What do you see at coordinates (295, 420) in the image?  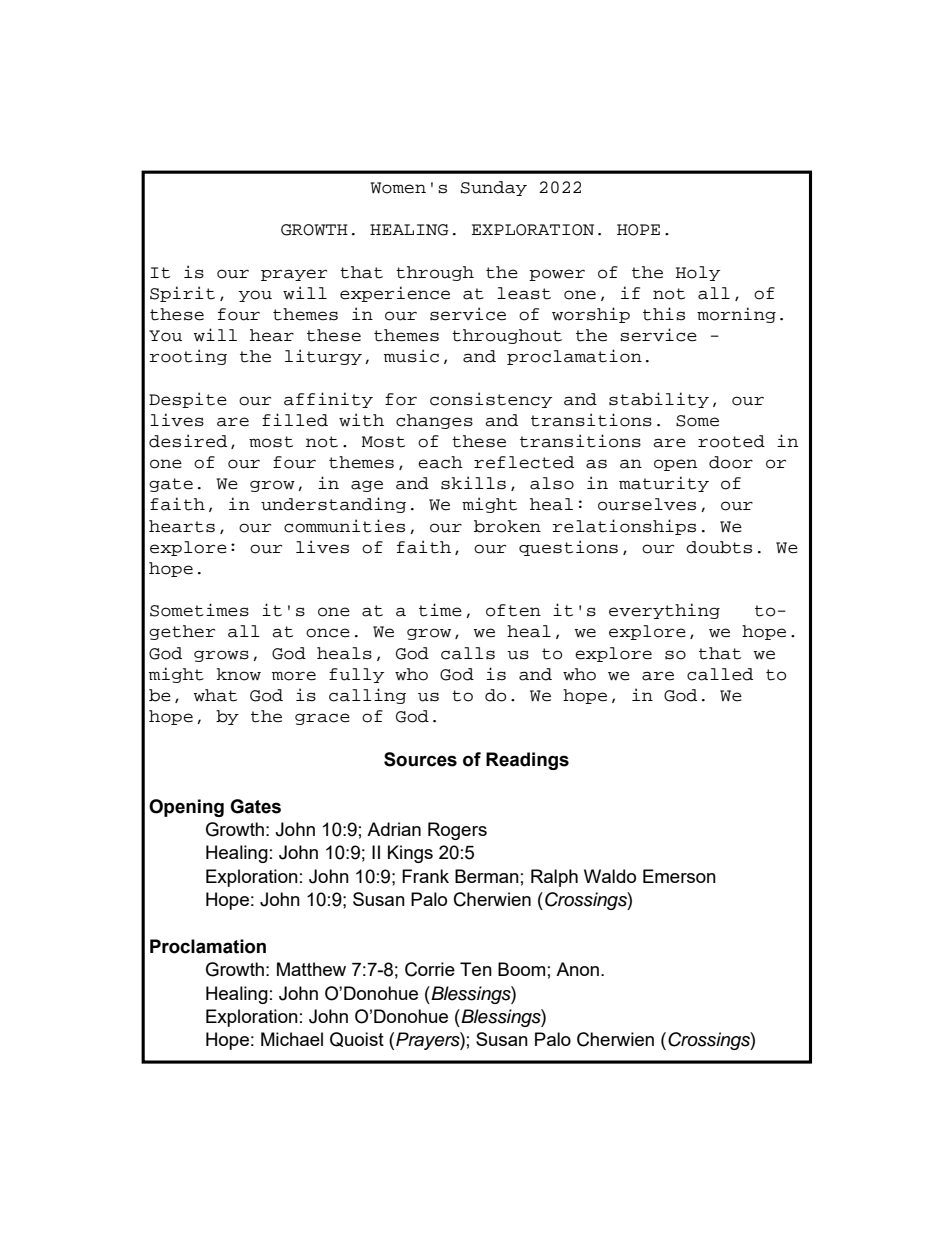 I see `filled` at bounding box center [295, 420].
